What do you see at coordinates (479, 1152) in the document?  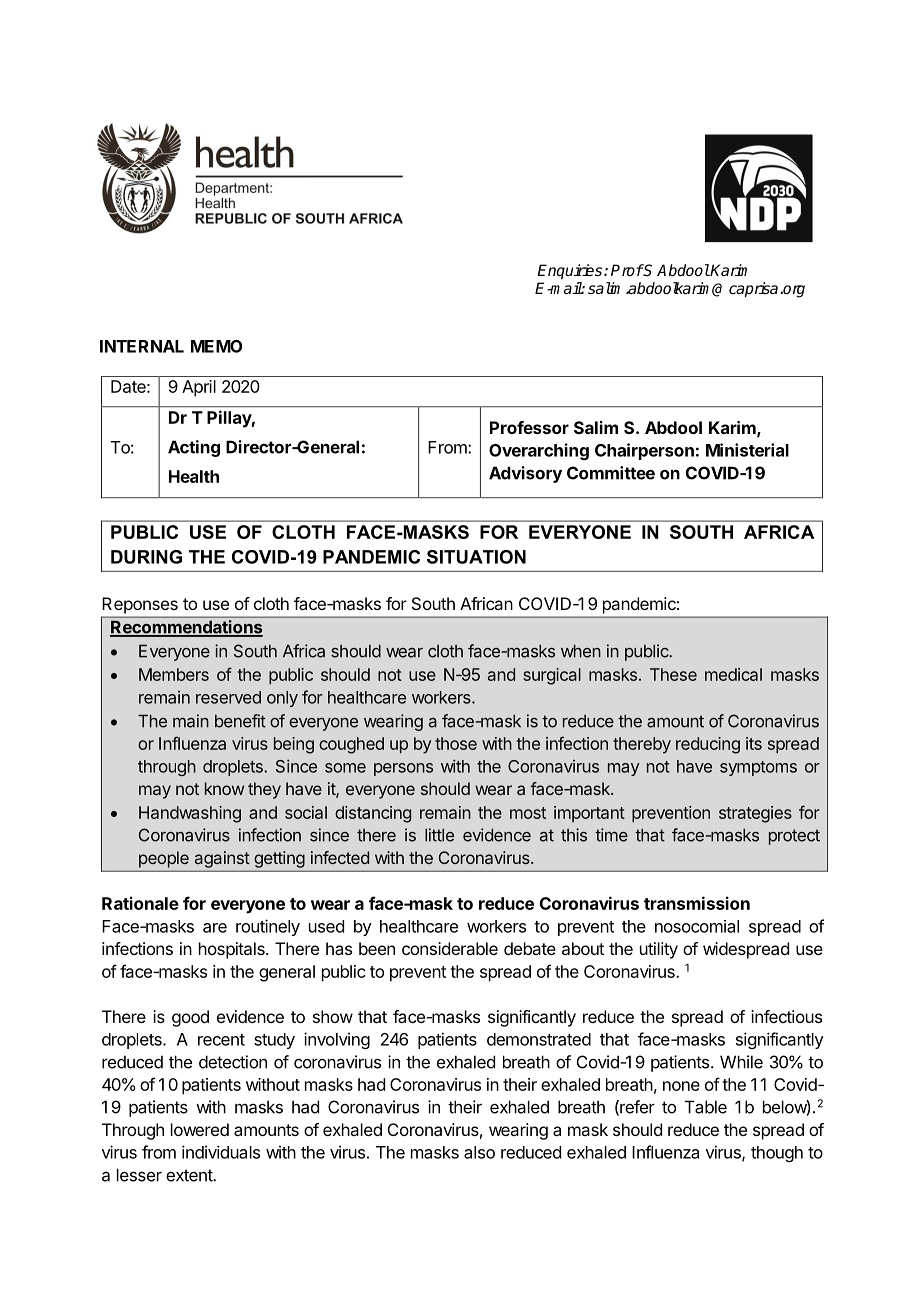 I see `also` at bounding box center [479, 1152].
